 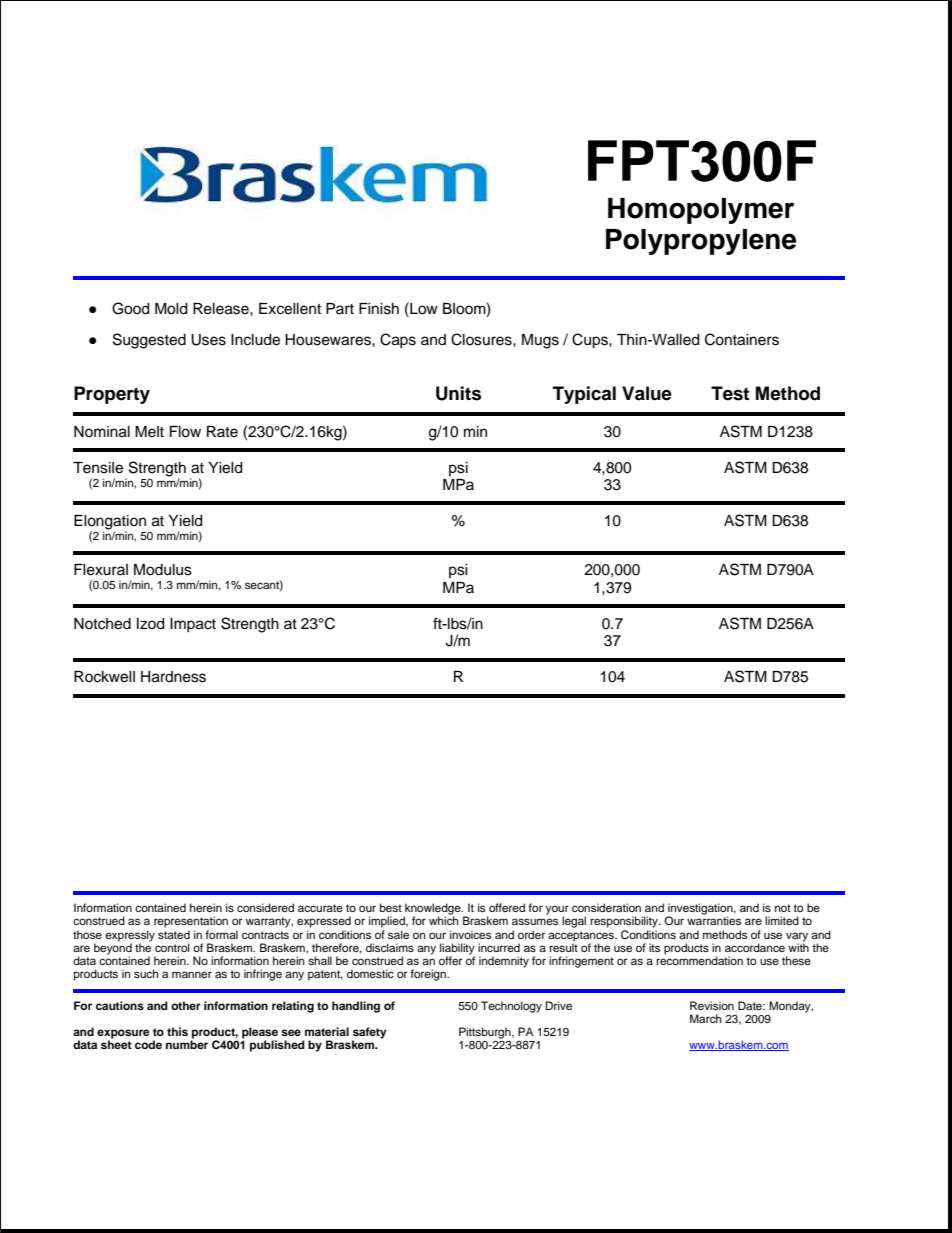 What do you see at coordinates (185, 432) in the screenshot?
I see `Flow` at bounding box center [185, 432].
